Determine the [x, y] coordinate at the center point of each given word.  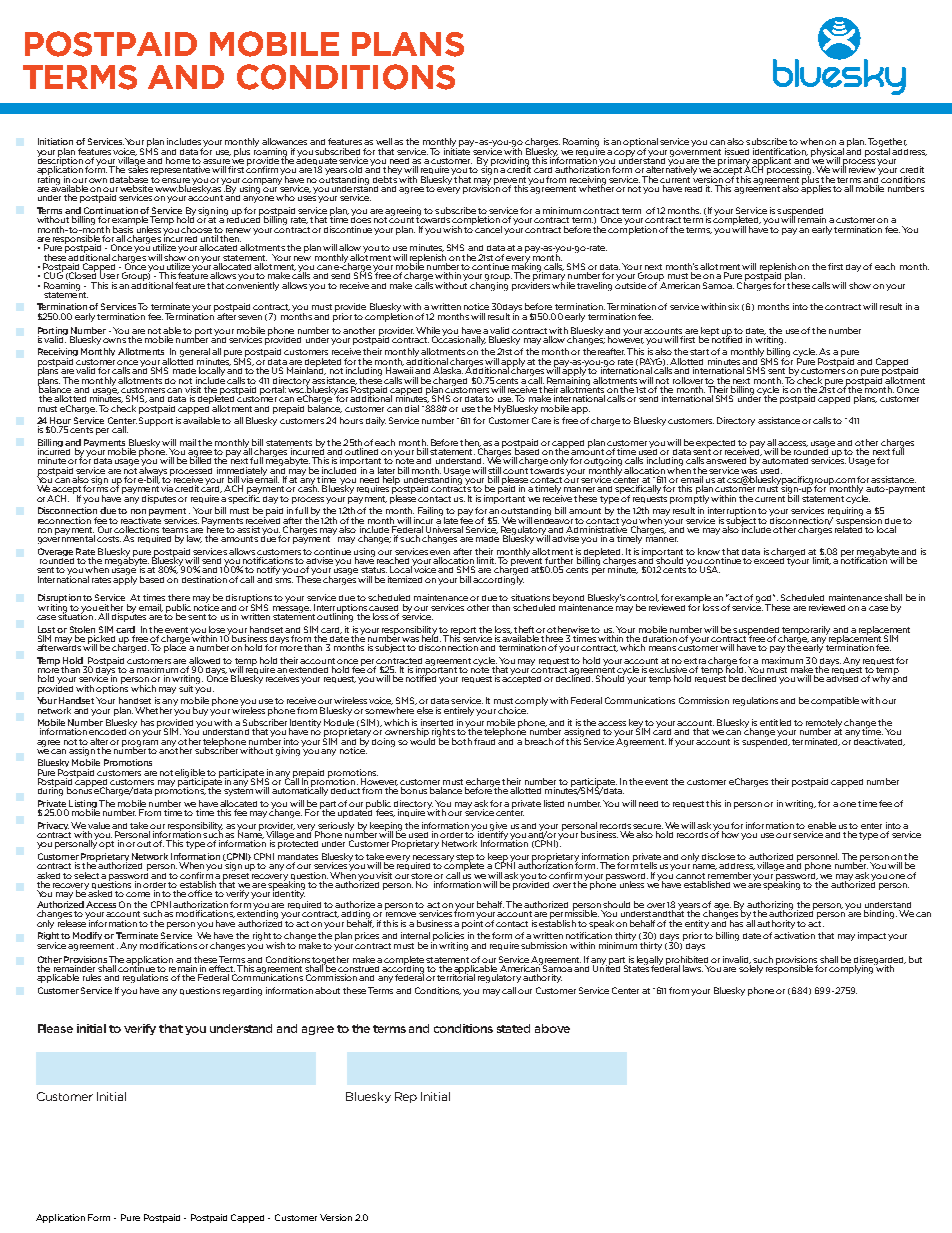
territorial [456, 976]
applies [816, 188]
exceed [769, 561]
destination [204, 579]
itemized [405, 579]
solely [751, 968]
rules [92, 977]
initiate [457, 150]
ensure [176, 180]
